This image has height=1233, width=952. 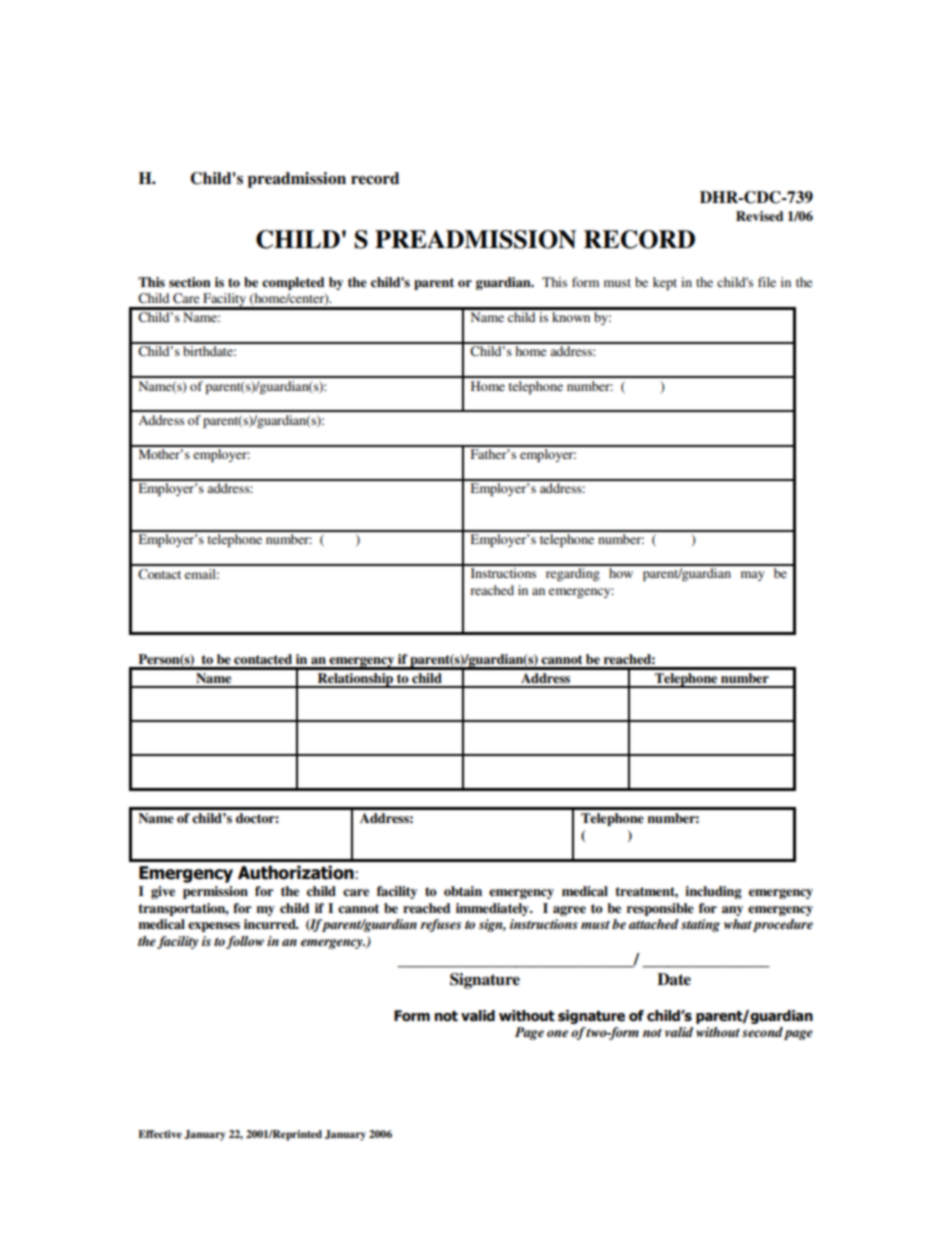 I want to click on may, so click(x=753, y=576).
